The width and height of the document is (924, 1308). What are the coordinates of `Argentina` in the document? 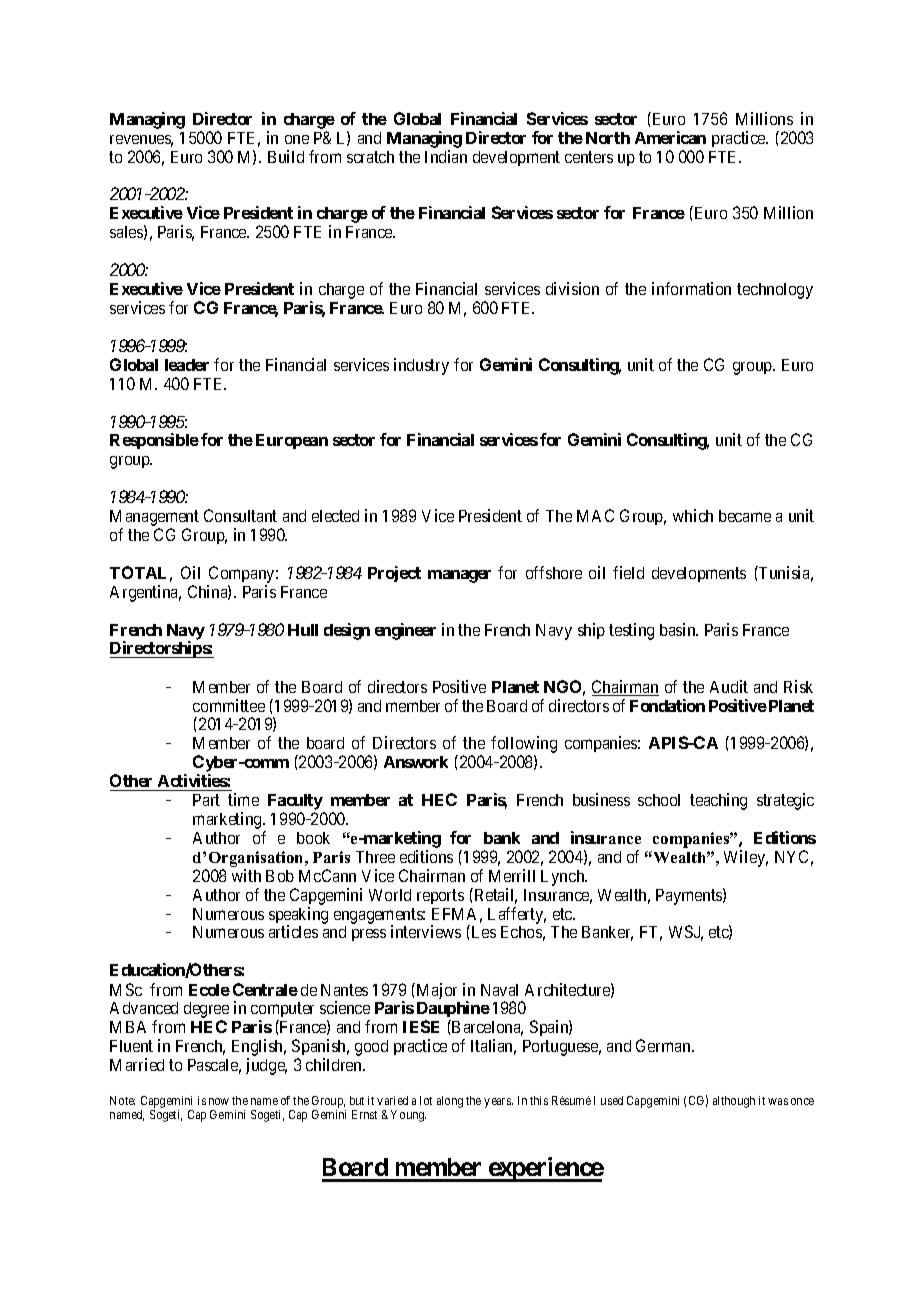 It's located at (145, 593).
